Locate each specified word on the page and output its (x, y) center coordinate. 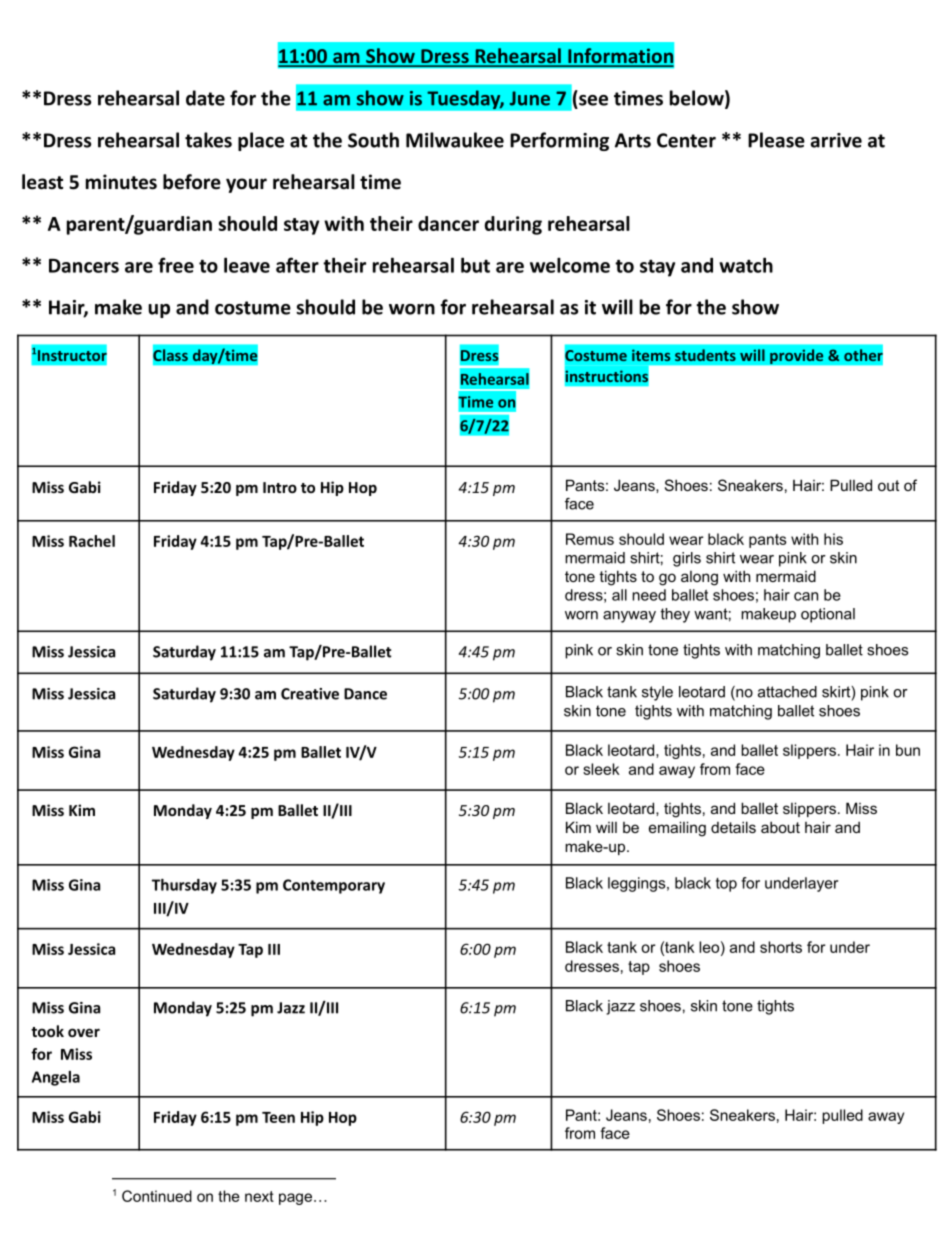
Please (776, 140)
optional (828, 615)
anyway (629, 617)
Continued (157, 1196)
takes (208, 140)
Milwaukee (455, 140)
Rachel (92, 541)
